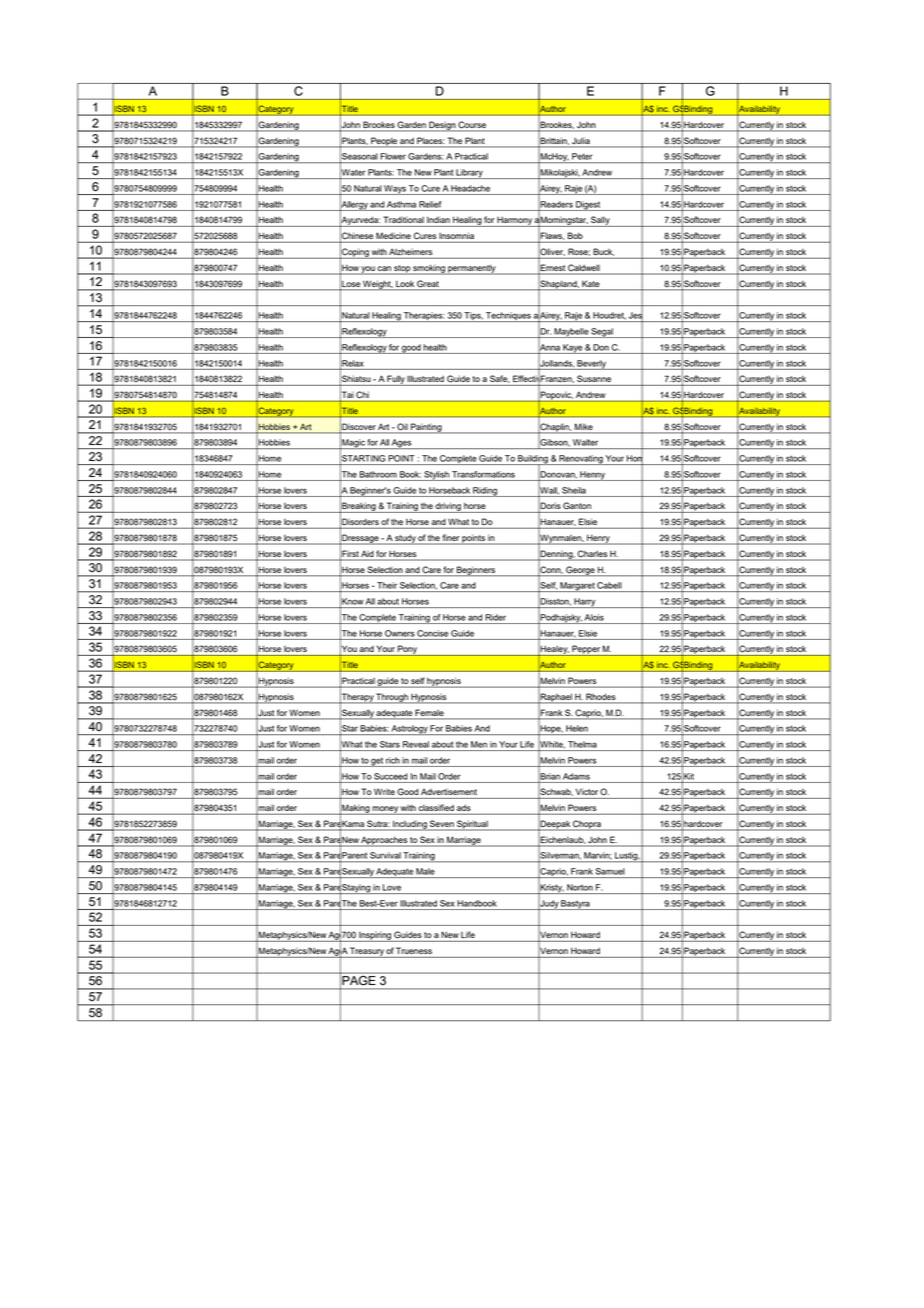 The image size is (924, 1308). What do you see at coordinates (582, 156) in the screenshot?
I see `Peter` at bounding box center [582, 156].
